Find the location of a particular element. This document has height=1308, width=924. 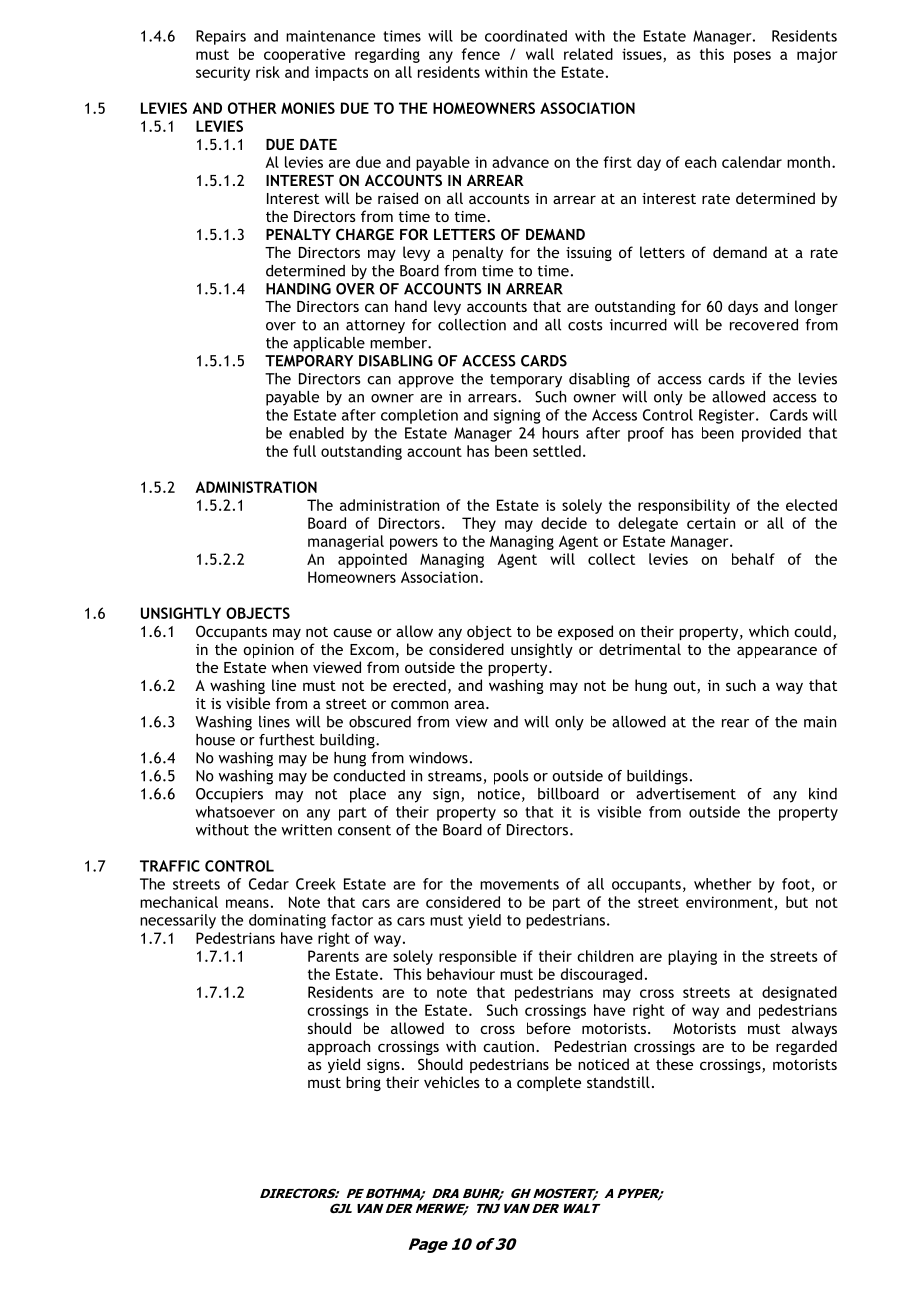

regarded is located at coordinates (806, 1047).
